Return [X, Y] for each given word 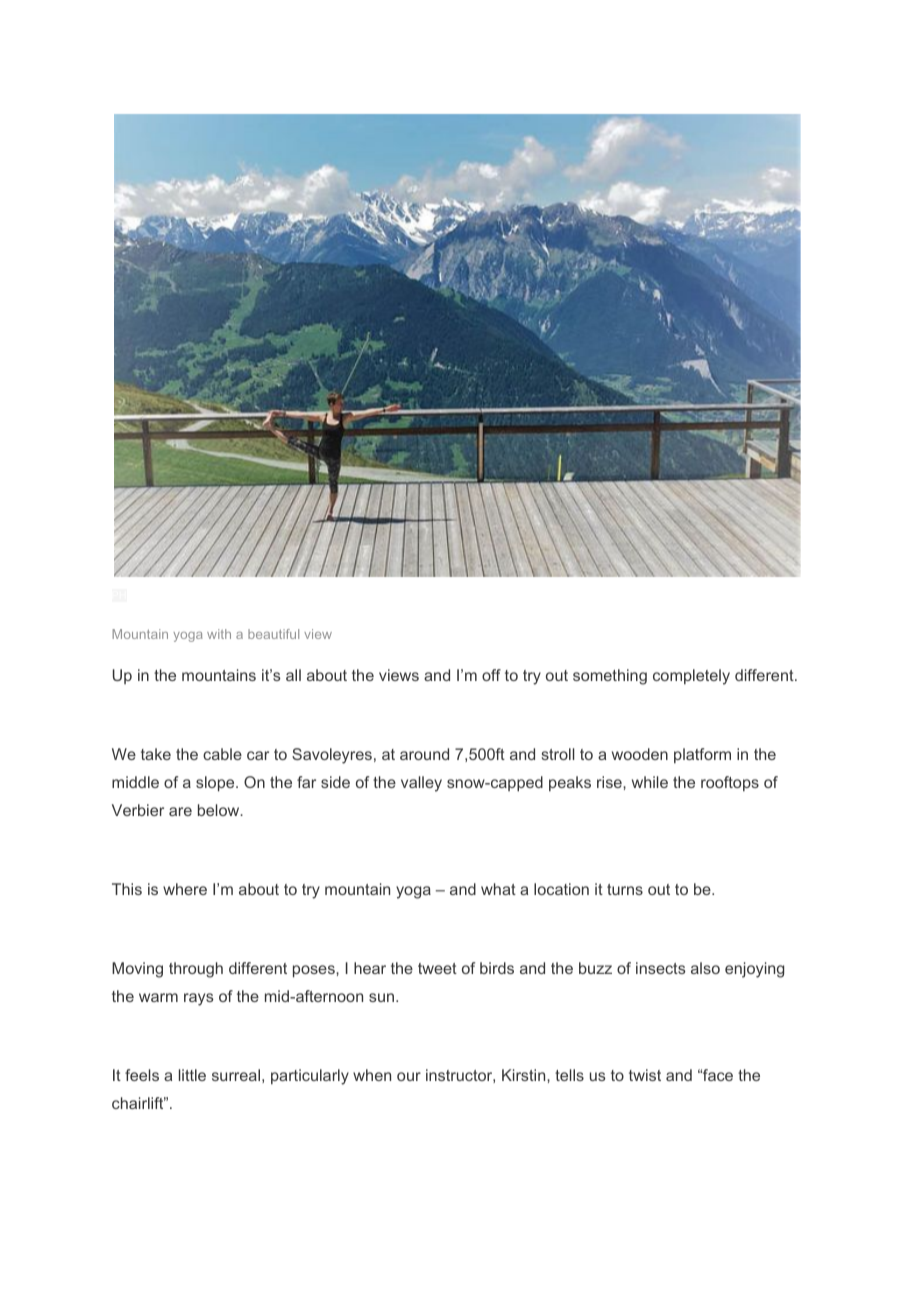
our [409, 1076]
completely [691, 677]
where [185, 889]
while [650, 782]
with [219, 634]
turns [625, 889]
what [498, 889]
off [491, 675]
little [192, 1075]
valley [421, 784]
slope [216, 784]
